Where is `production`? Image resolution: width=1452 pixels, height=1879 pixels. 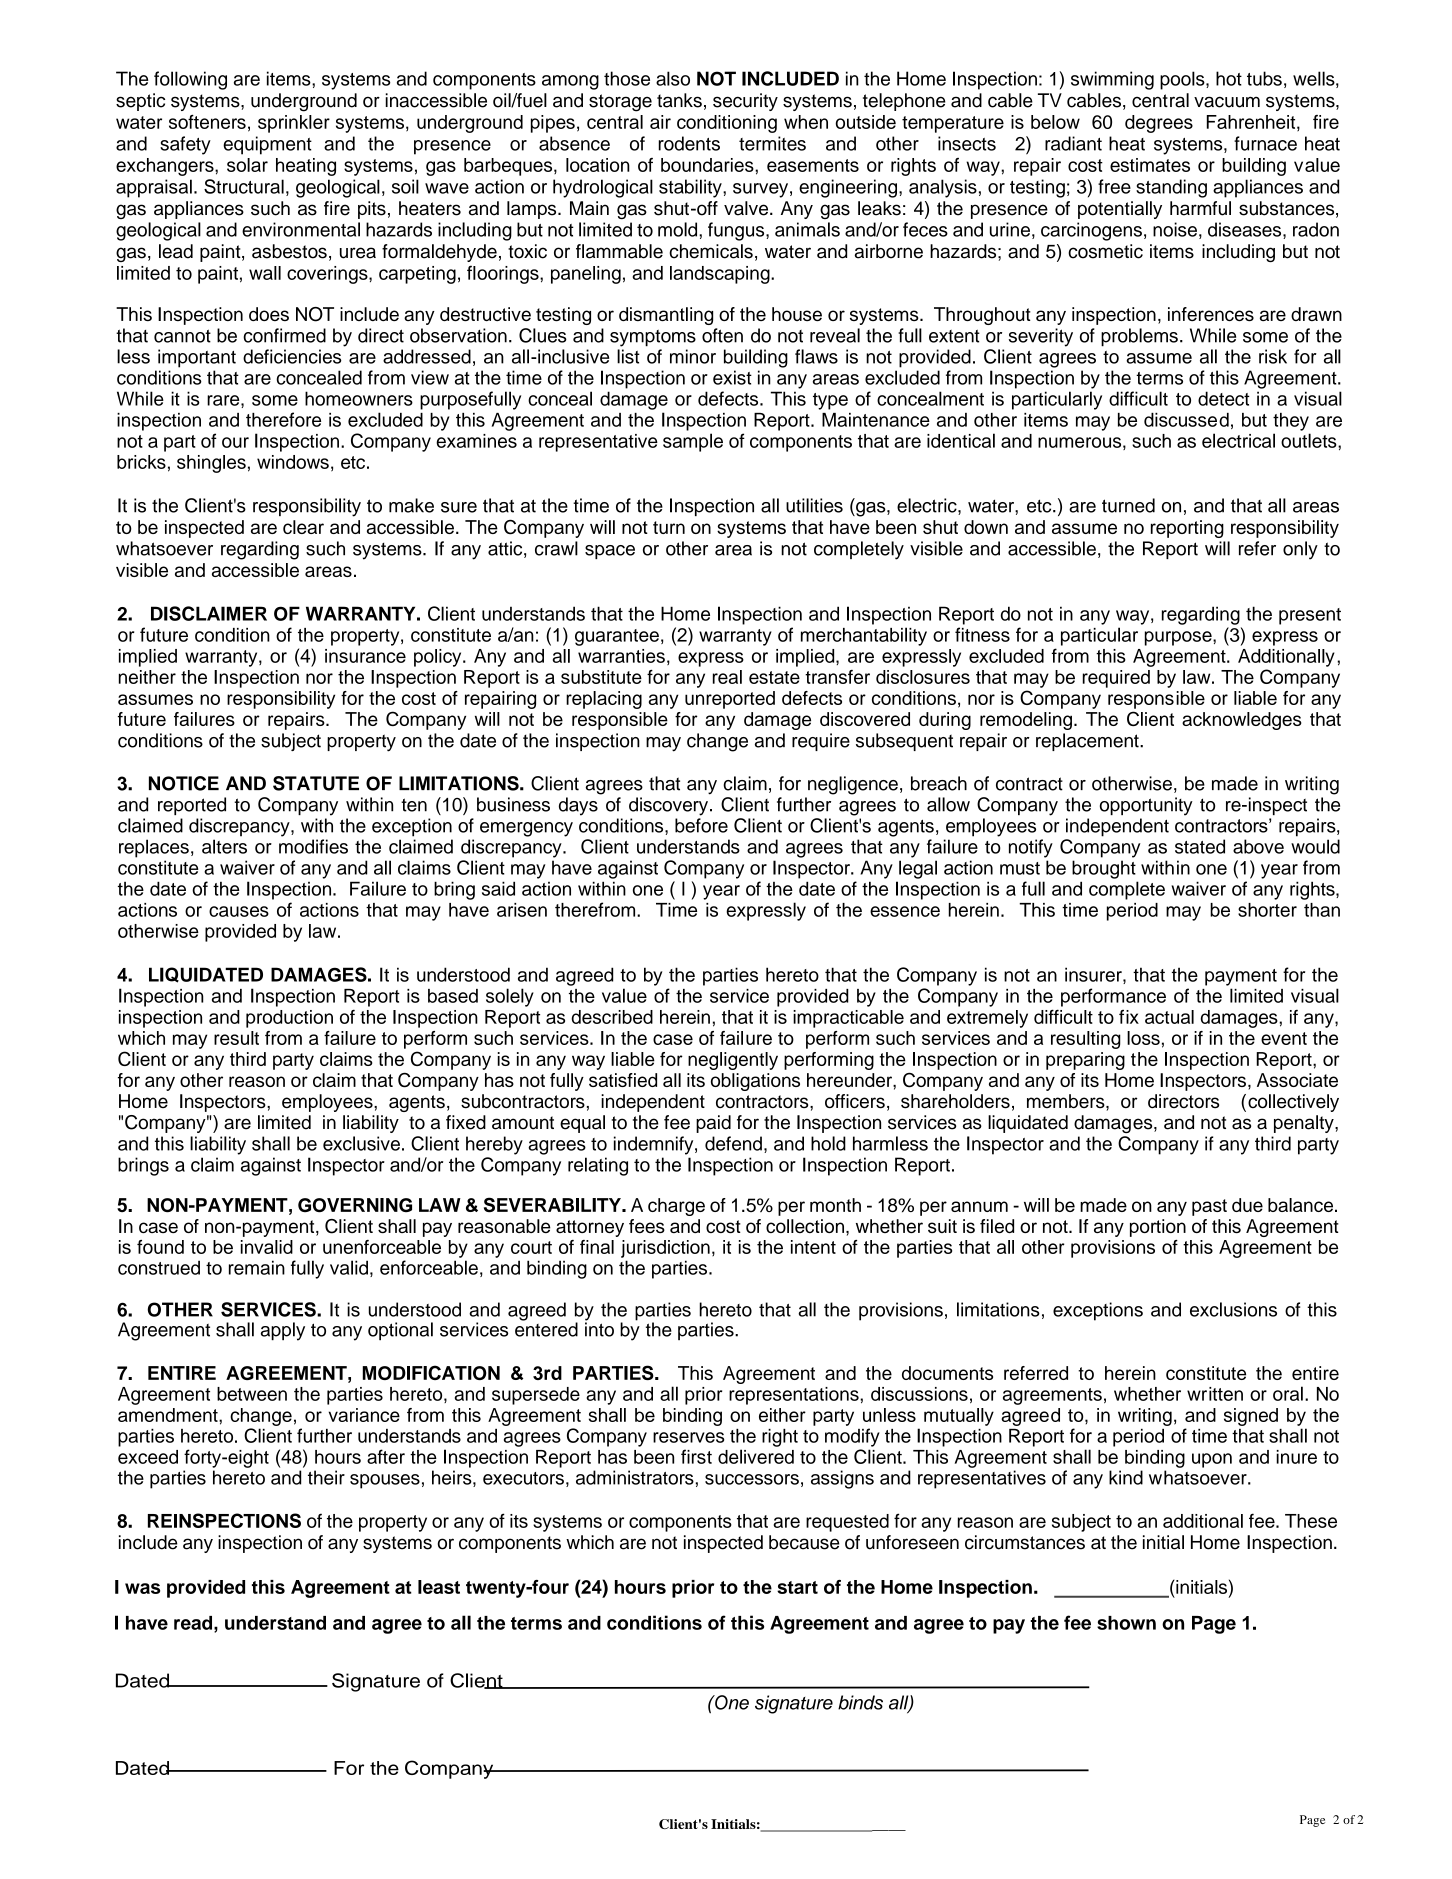
production is located at coordinates (289, 1019).
